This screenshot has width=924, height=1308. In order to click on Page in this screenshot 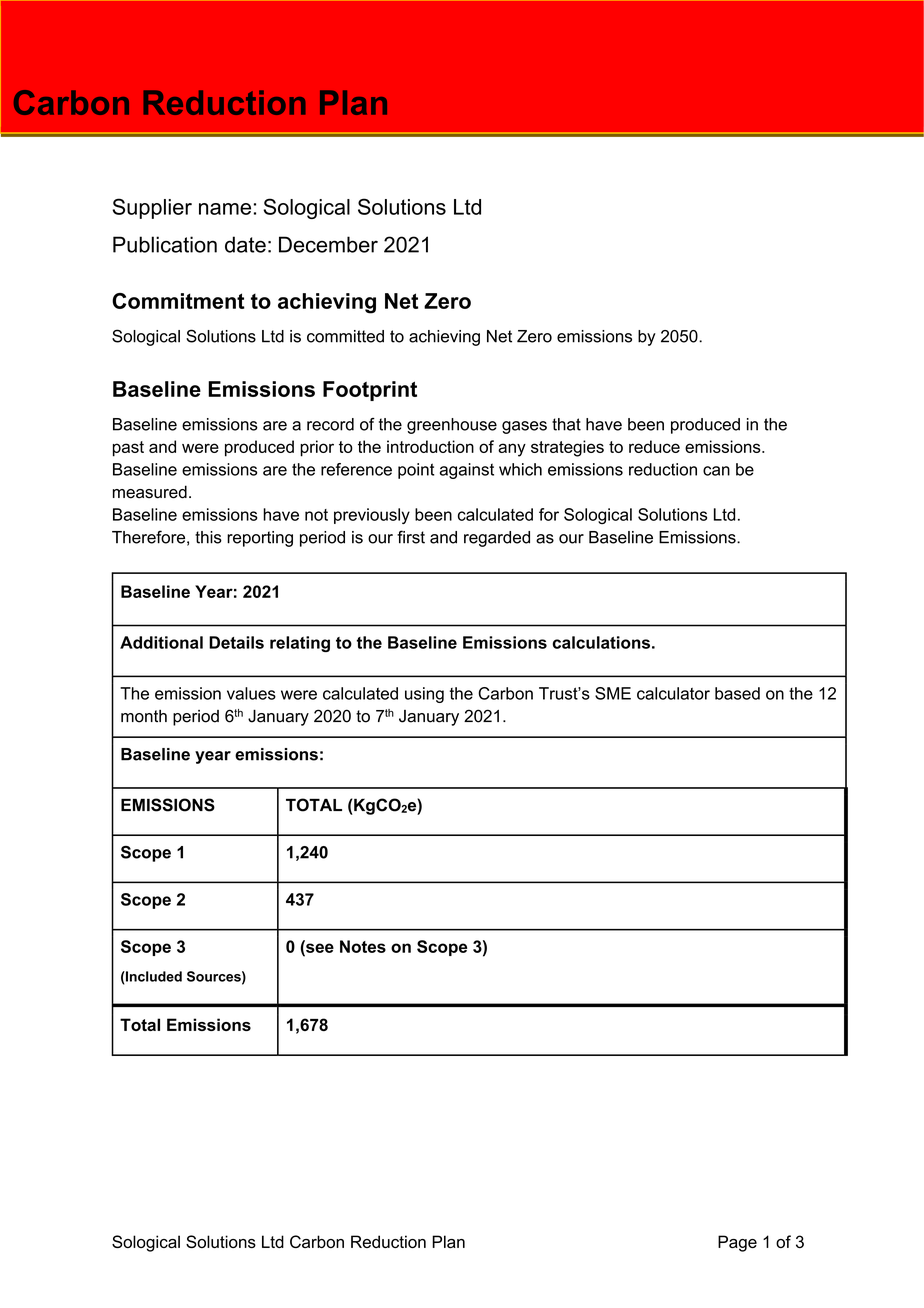, I will do `click(737, 1243)`.
